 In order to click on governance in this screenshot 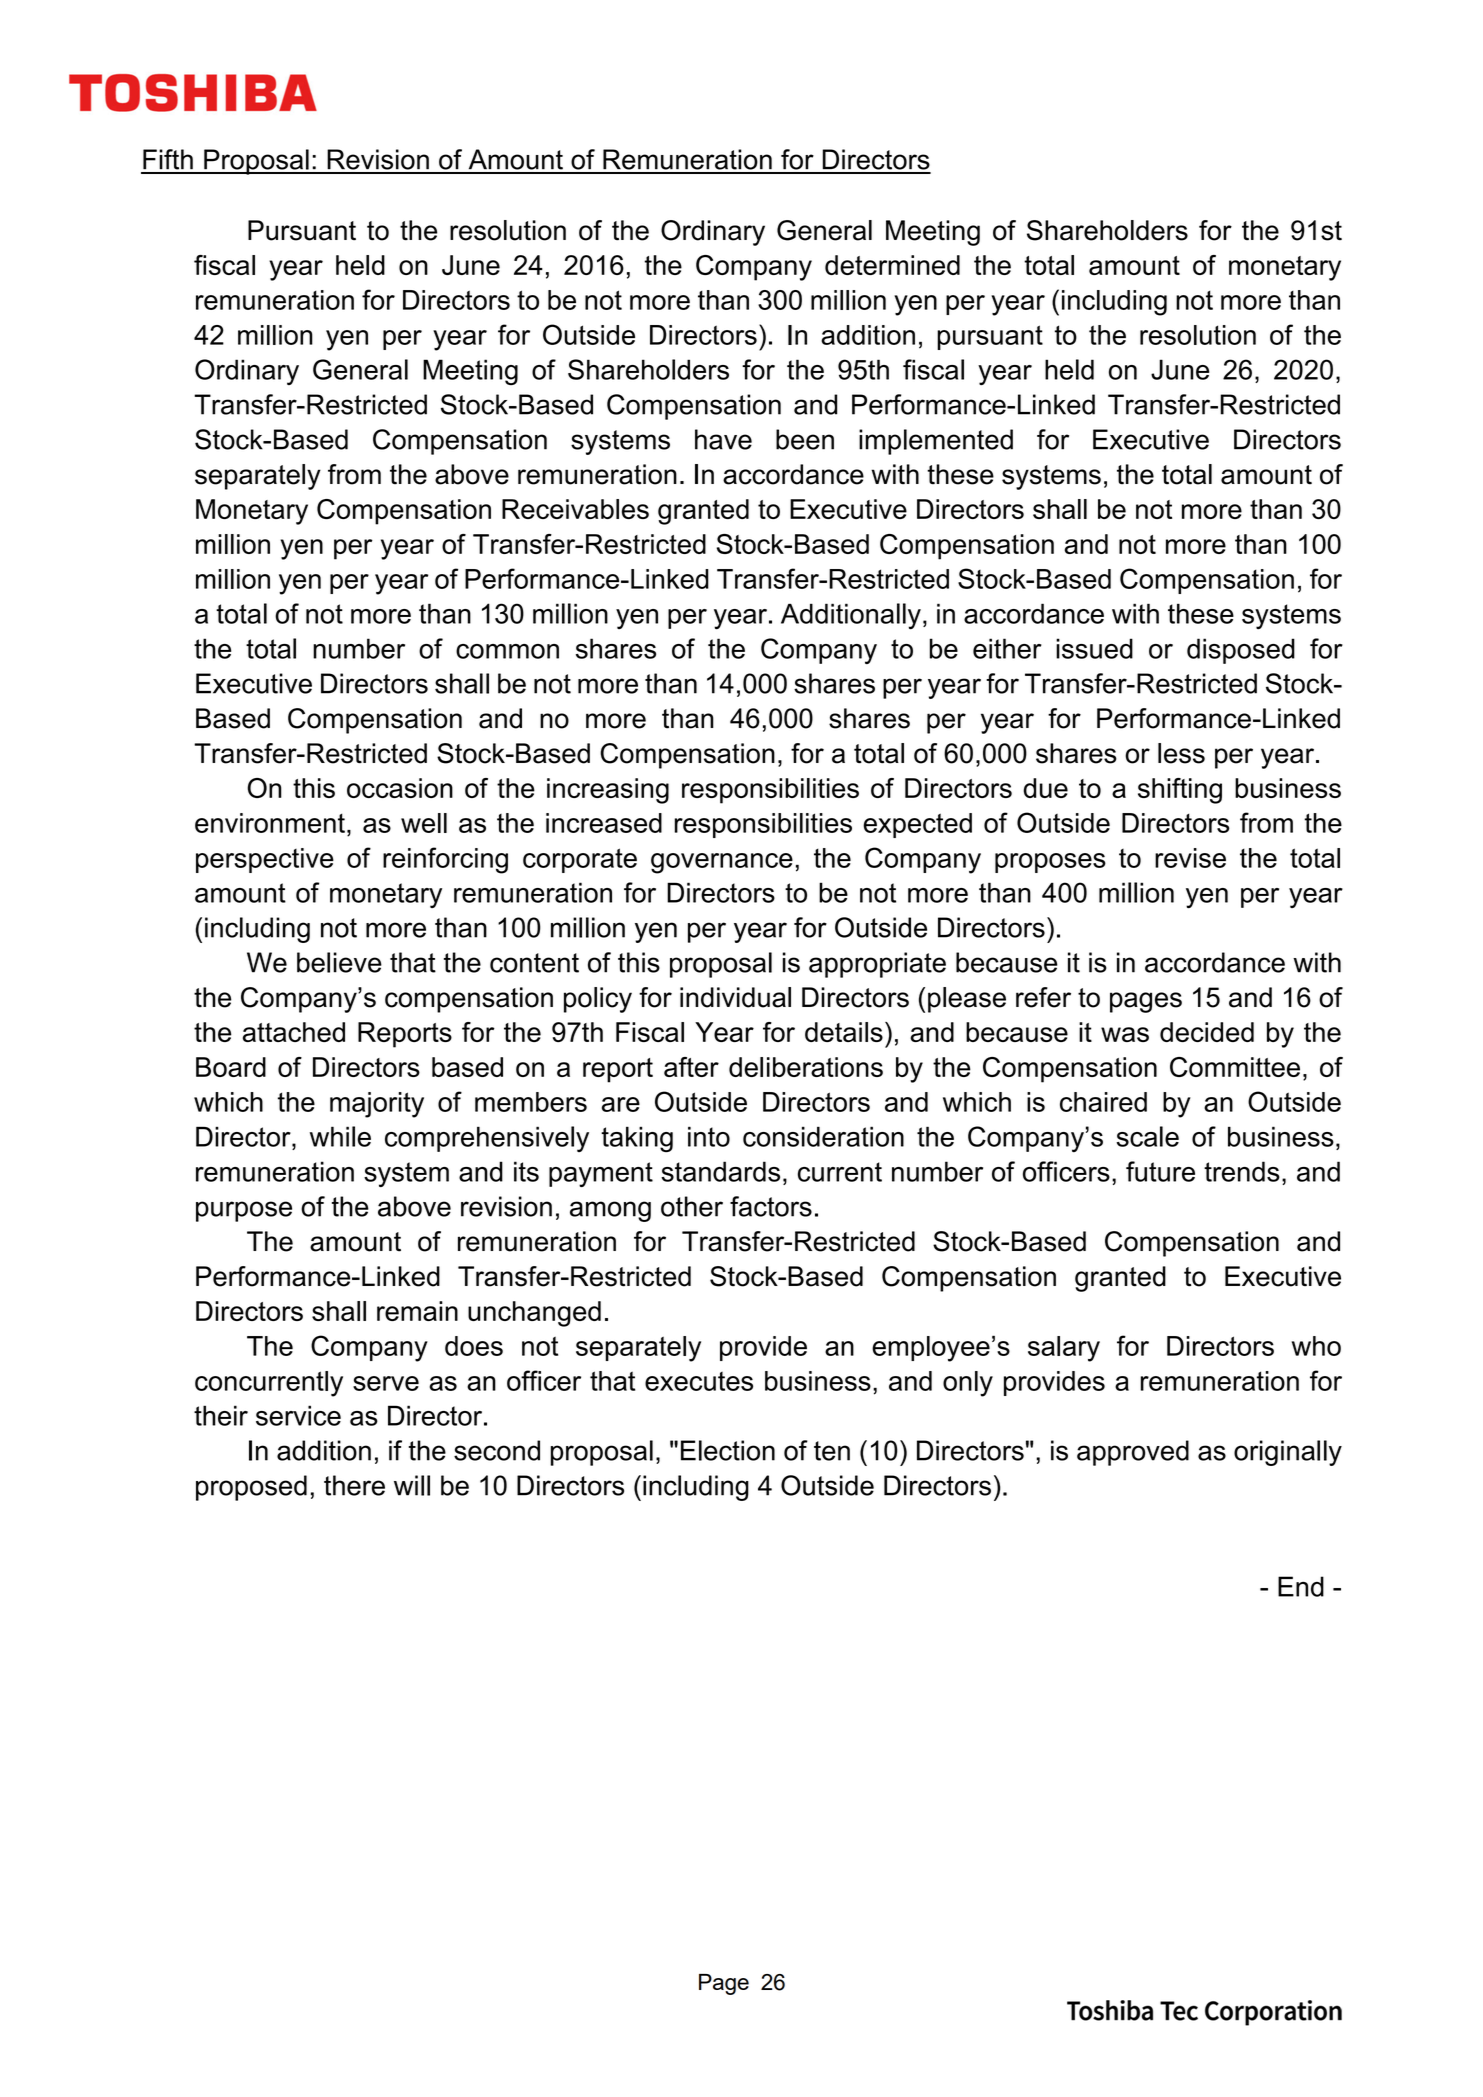, I will do `click(722, 863)`.
